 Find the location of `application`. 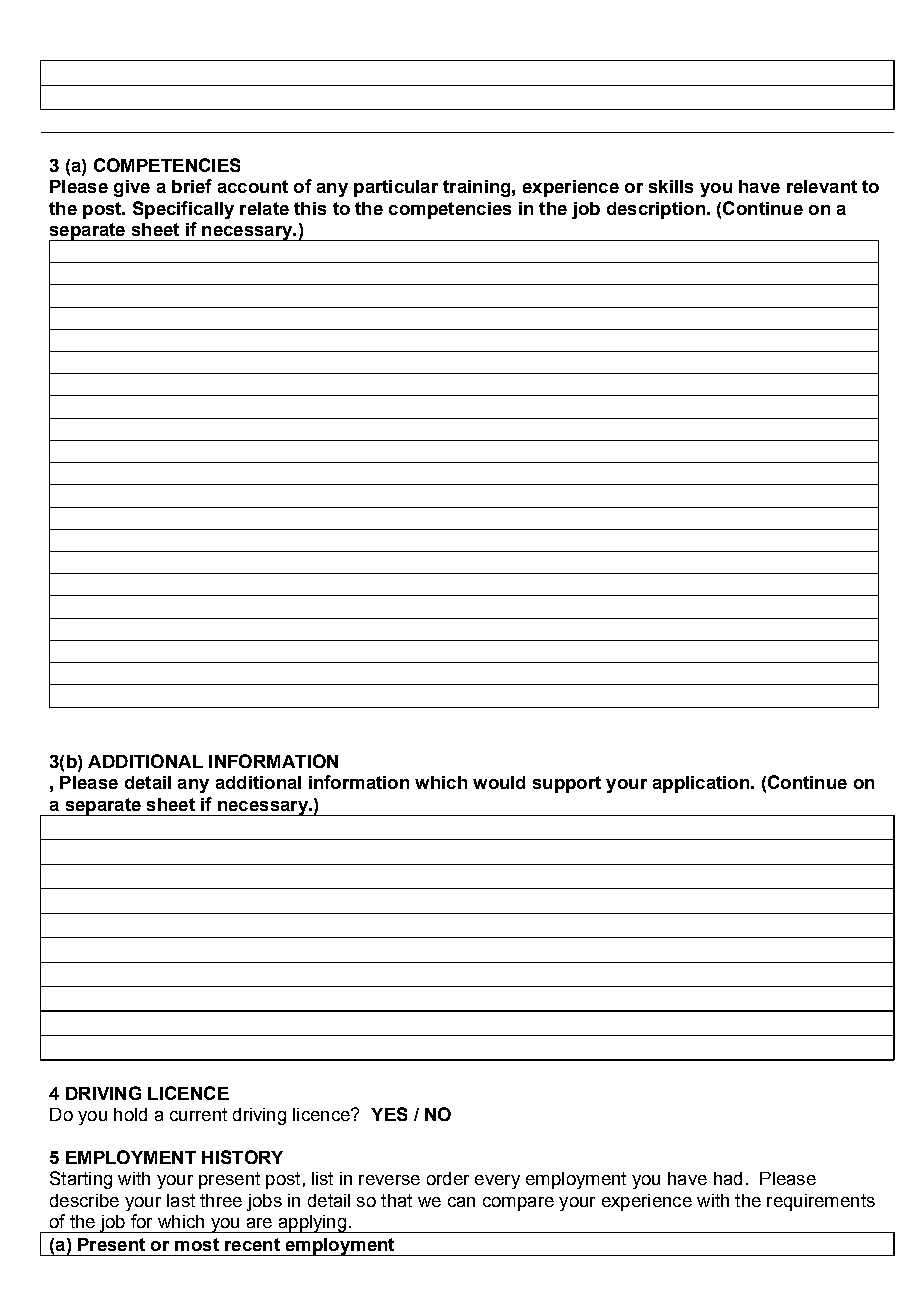

application is located at coordinates (701, 784).
